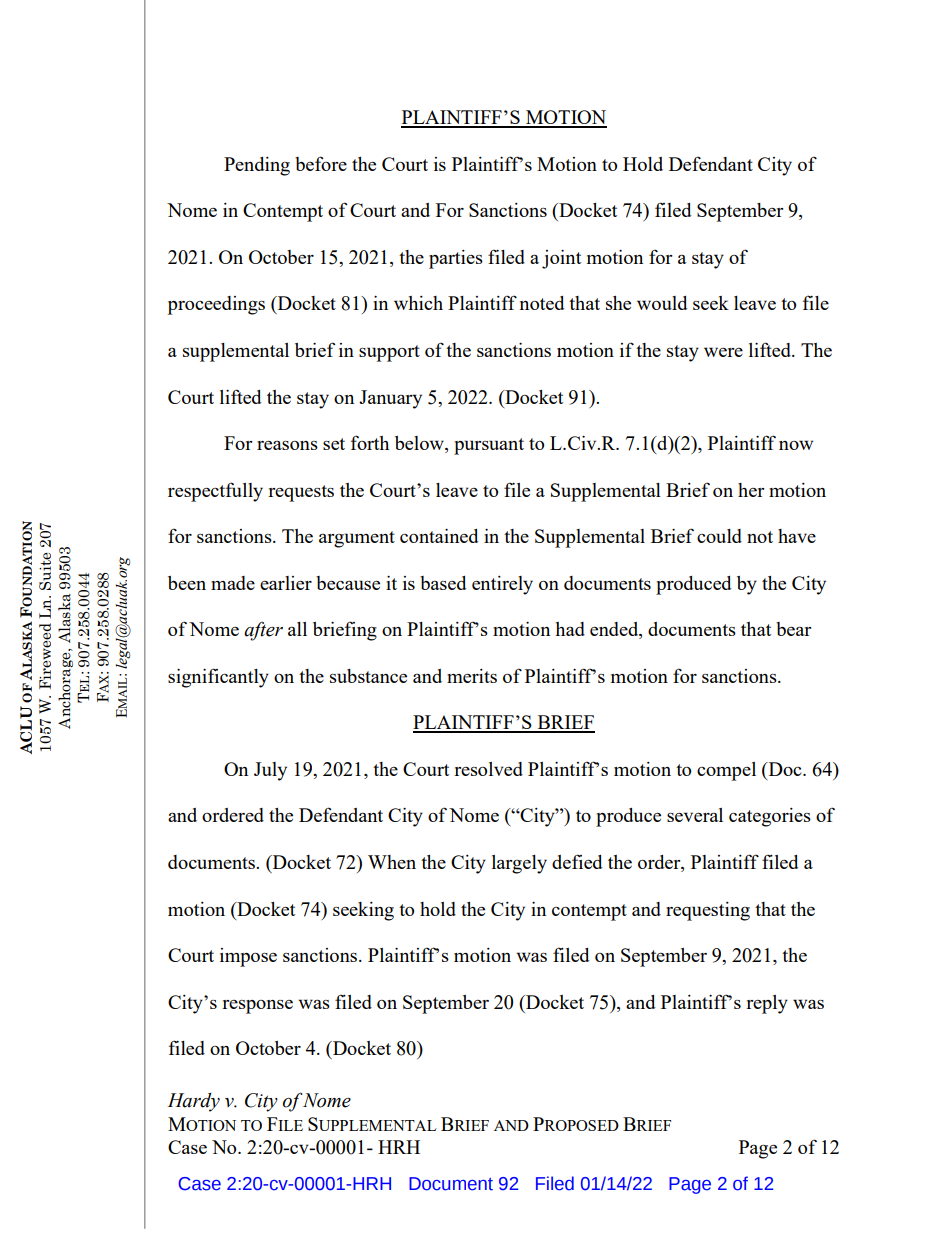 Image resolution: width=952 pixels, height=1233 pixels. What do you see at coordinates (257, 166) in the screenshot?
I see `Pending` at bounding box center [257, 166].
